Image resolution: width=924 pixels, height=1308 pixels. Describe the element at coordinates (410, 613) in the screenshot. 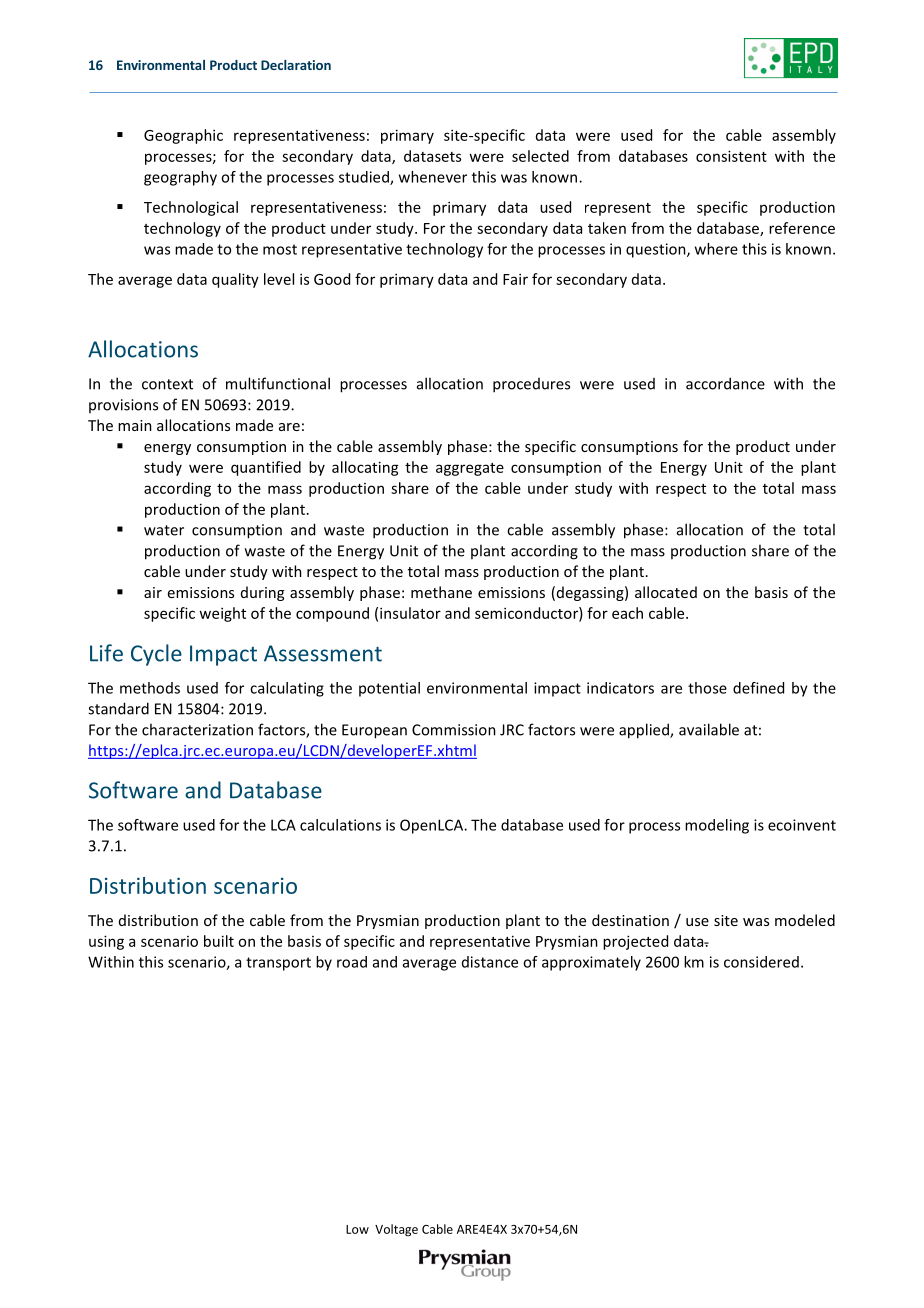

I see `insulator` at that location.
